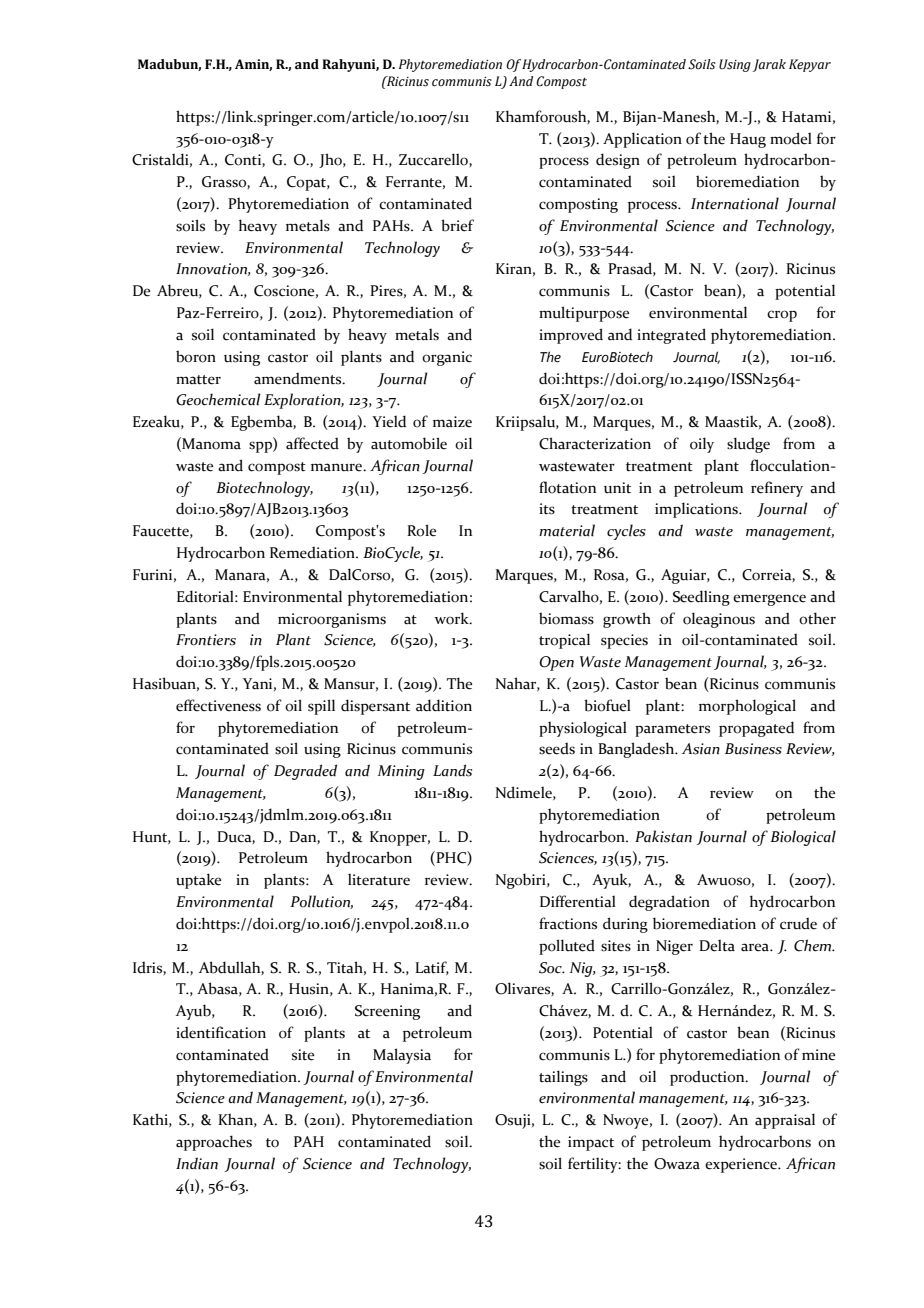 The width and height of the screenshot is (924, 1308). Describe the element at coordinates (735, 203) in the screenshot. I see `International` at that location.
